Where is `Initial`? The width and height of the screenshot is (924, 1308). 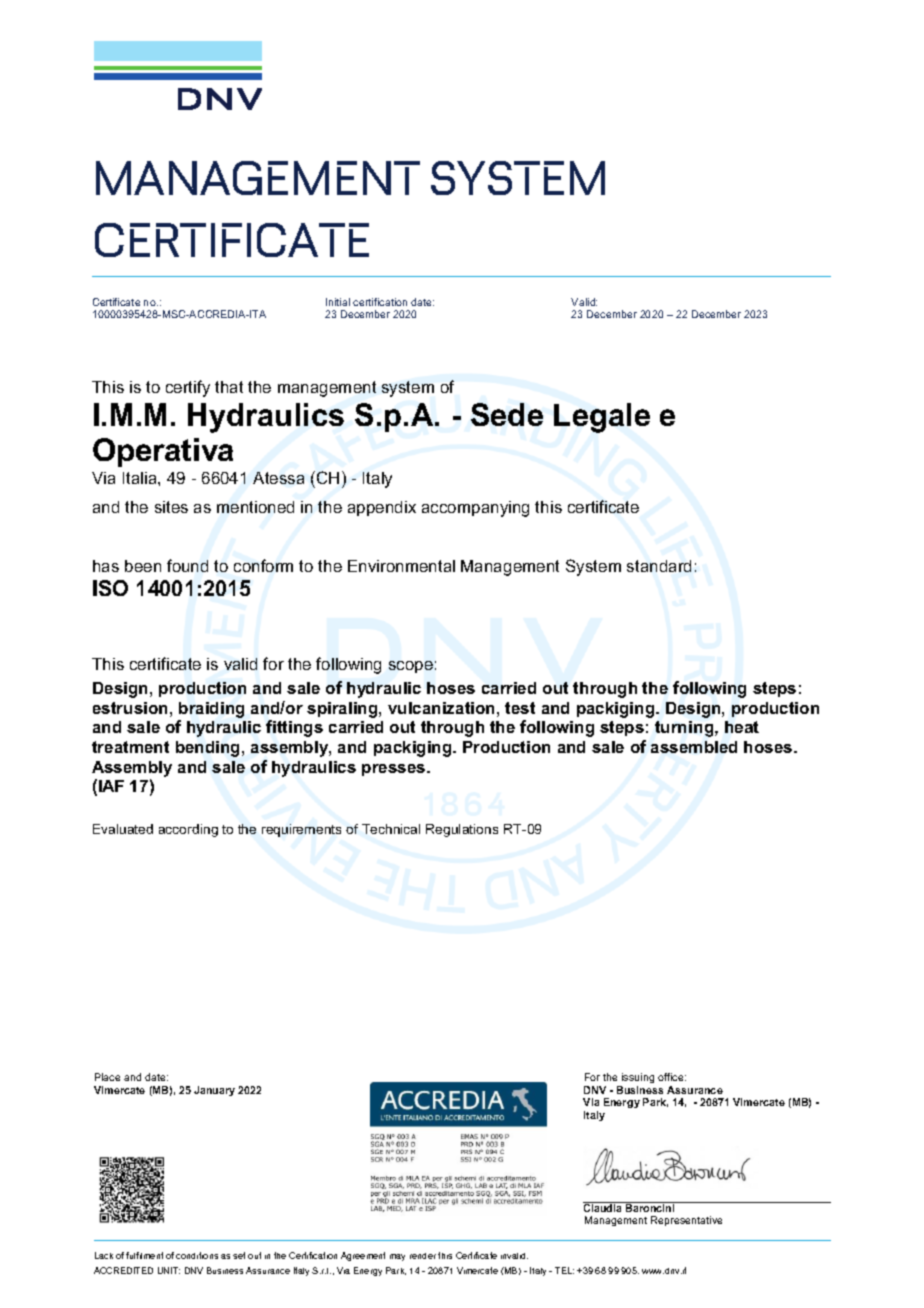
Initial is located at coordinates (338, 302).
